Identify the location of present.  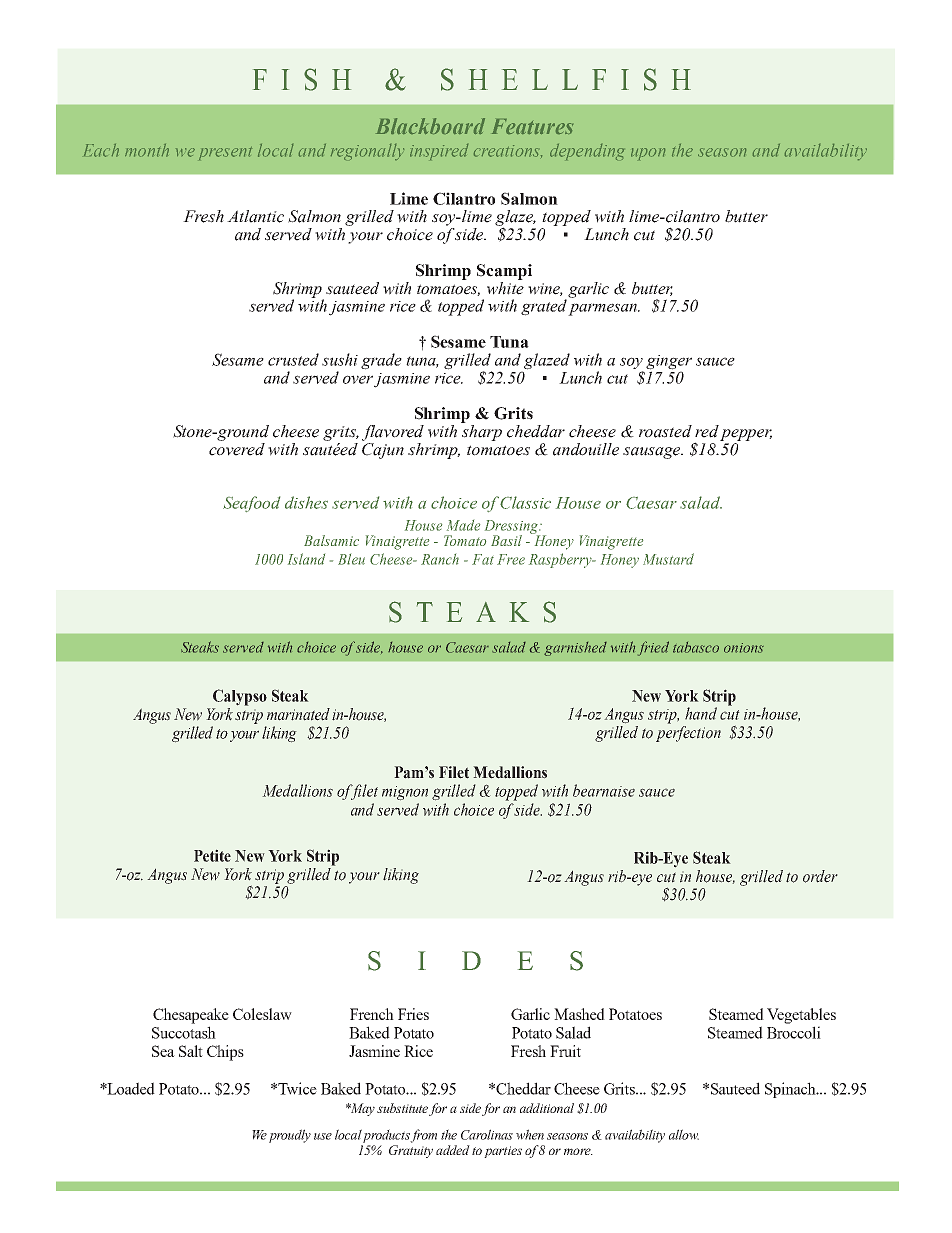
(225, 153).
